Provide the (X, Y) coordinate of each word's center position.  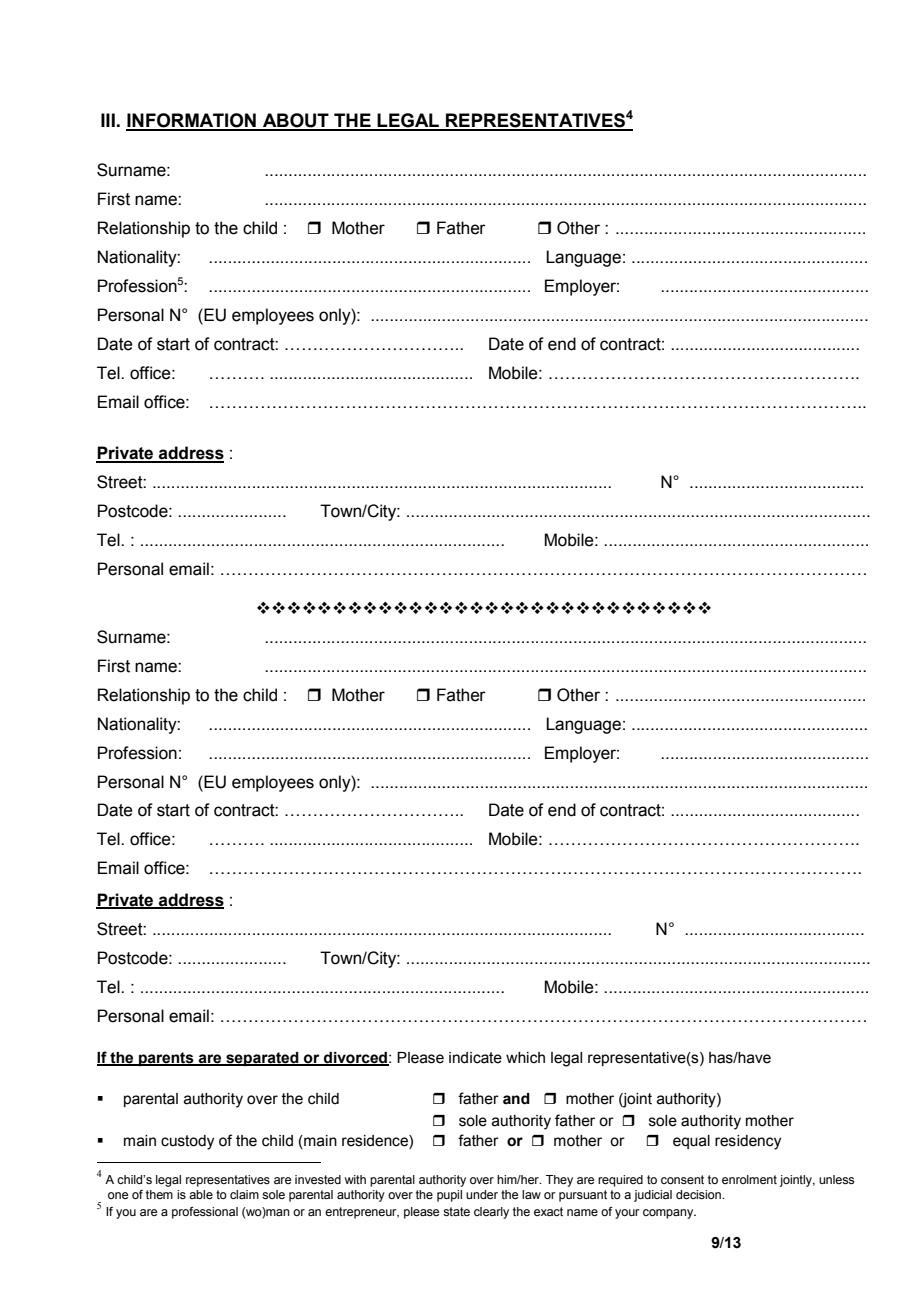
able (201, 1194)
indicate (475, 1058)
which (525, 1058)
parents (166, 1059)
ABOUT (296, 121)
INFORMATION (192, 121)
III (108, 120)
